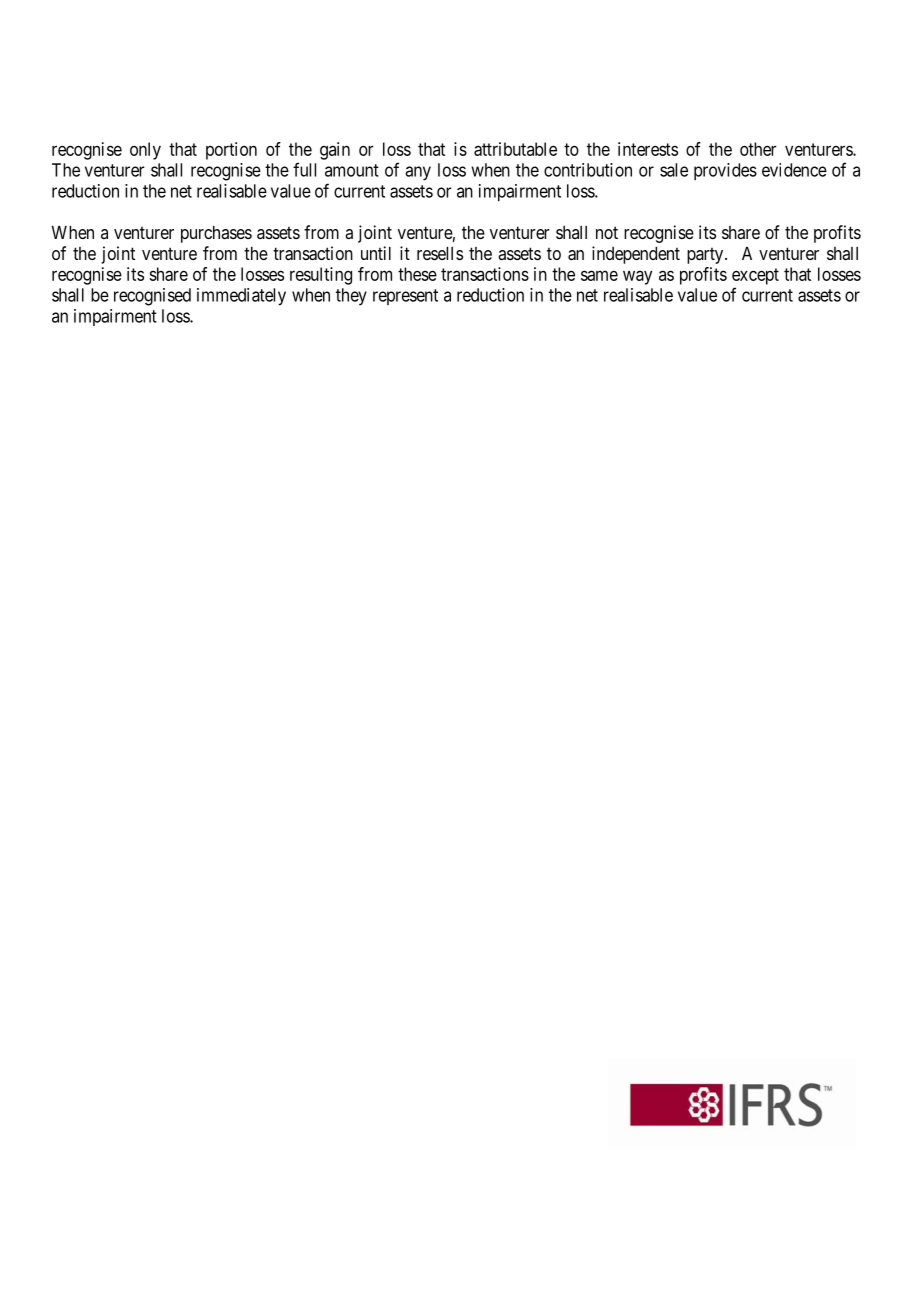  I want to click on not, so click(607, 232).
